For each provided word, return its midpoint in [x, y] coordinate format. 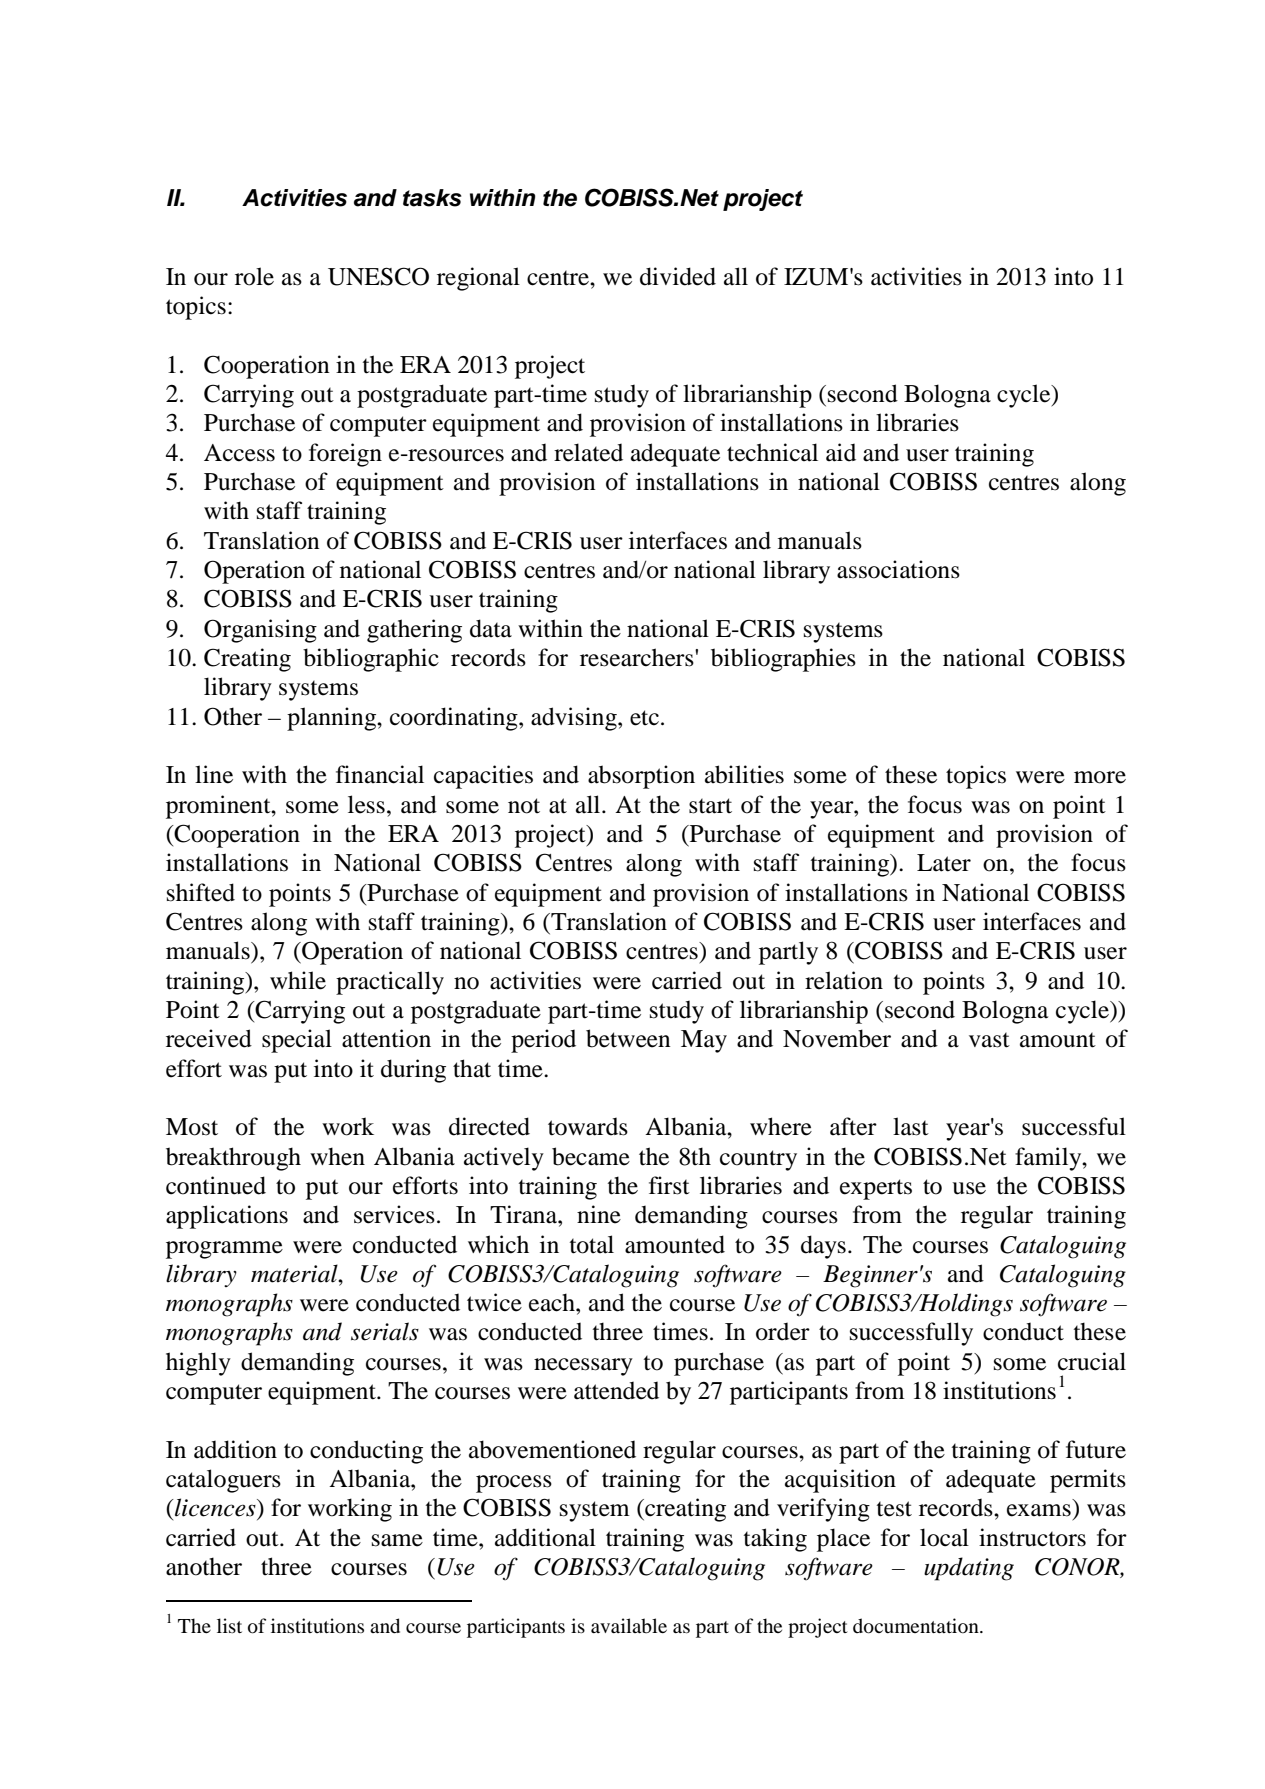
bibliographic [371, 660]
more [1100, 777]
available [629, 1625]
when [337, 1156]
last [911, 1126]
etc [644, 718]
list [229, 1625]
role [254, 276]
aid [841, 452]
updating [969, 1569]
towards [588, 1127]
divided [678, 276]
